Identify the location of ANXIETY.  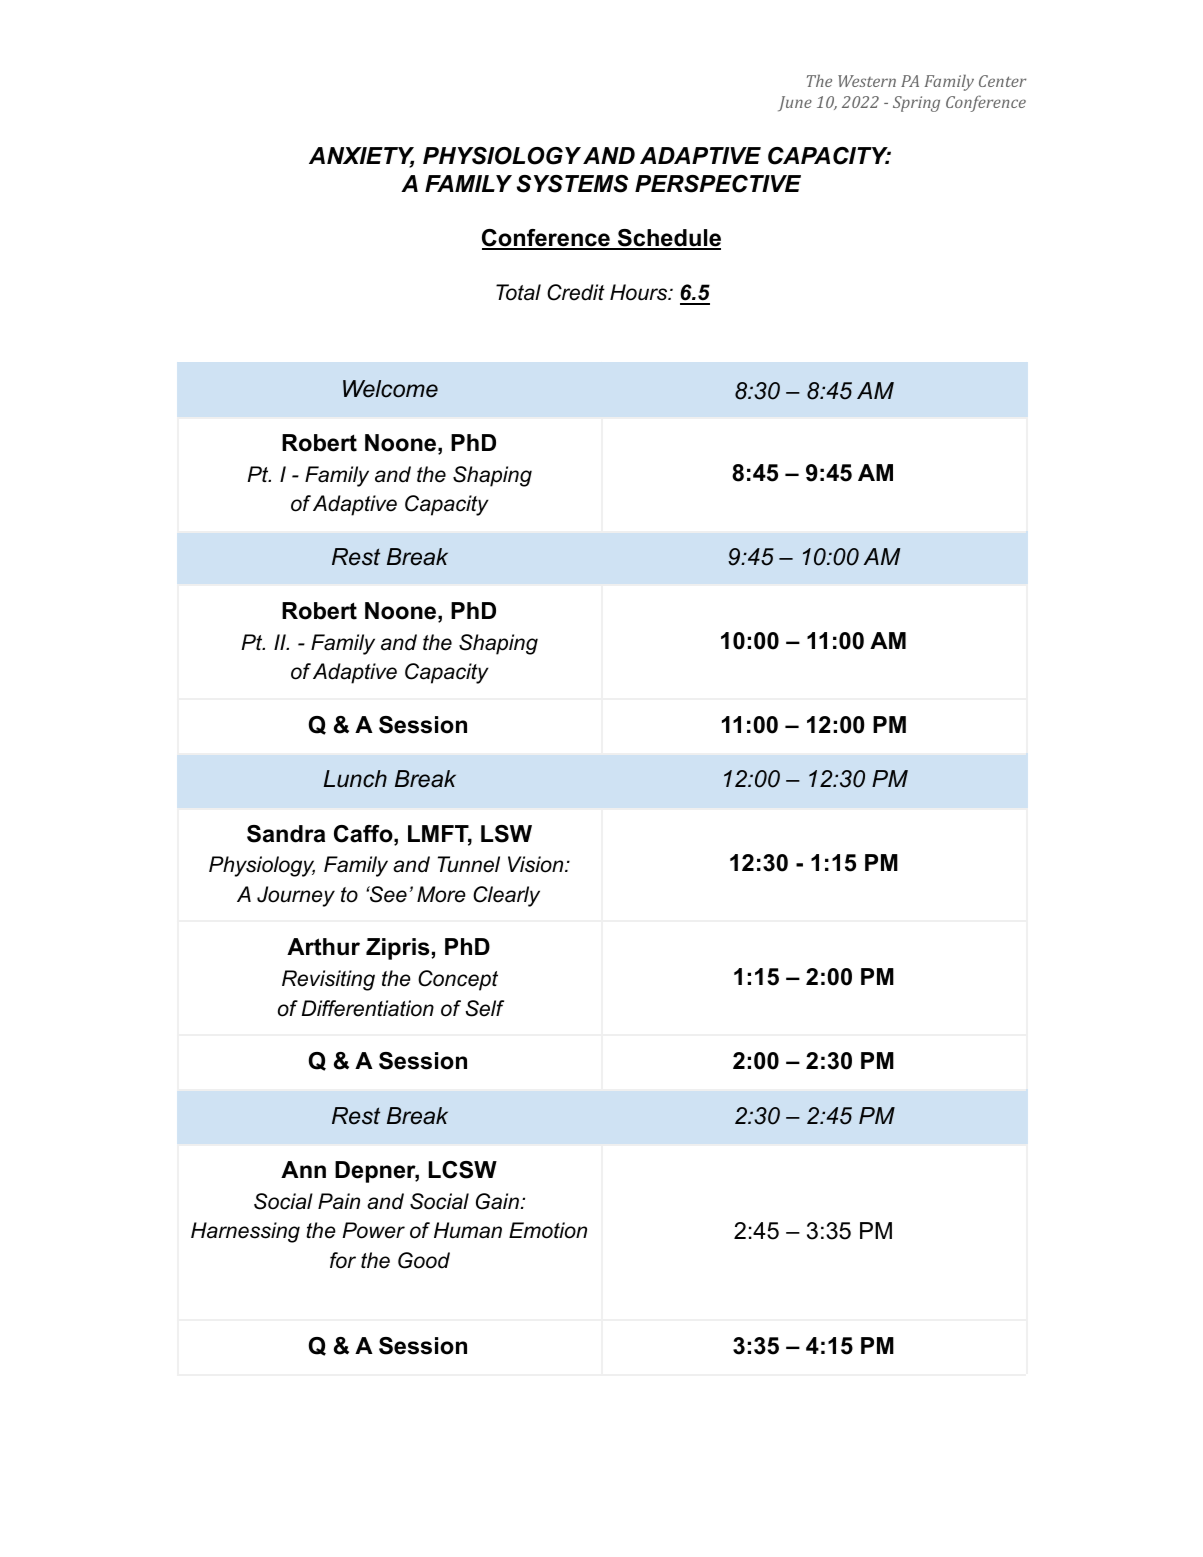
(361, 157).
